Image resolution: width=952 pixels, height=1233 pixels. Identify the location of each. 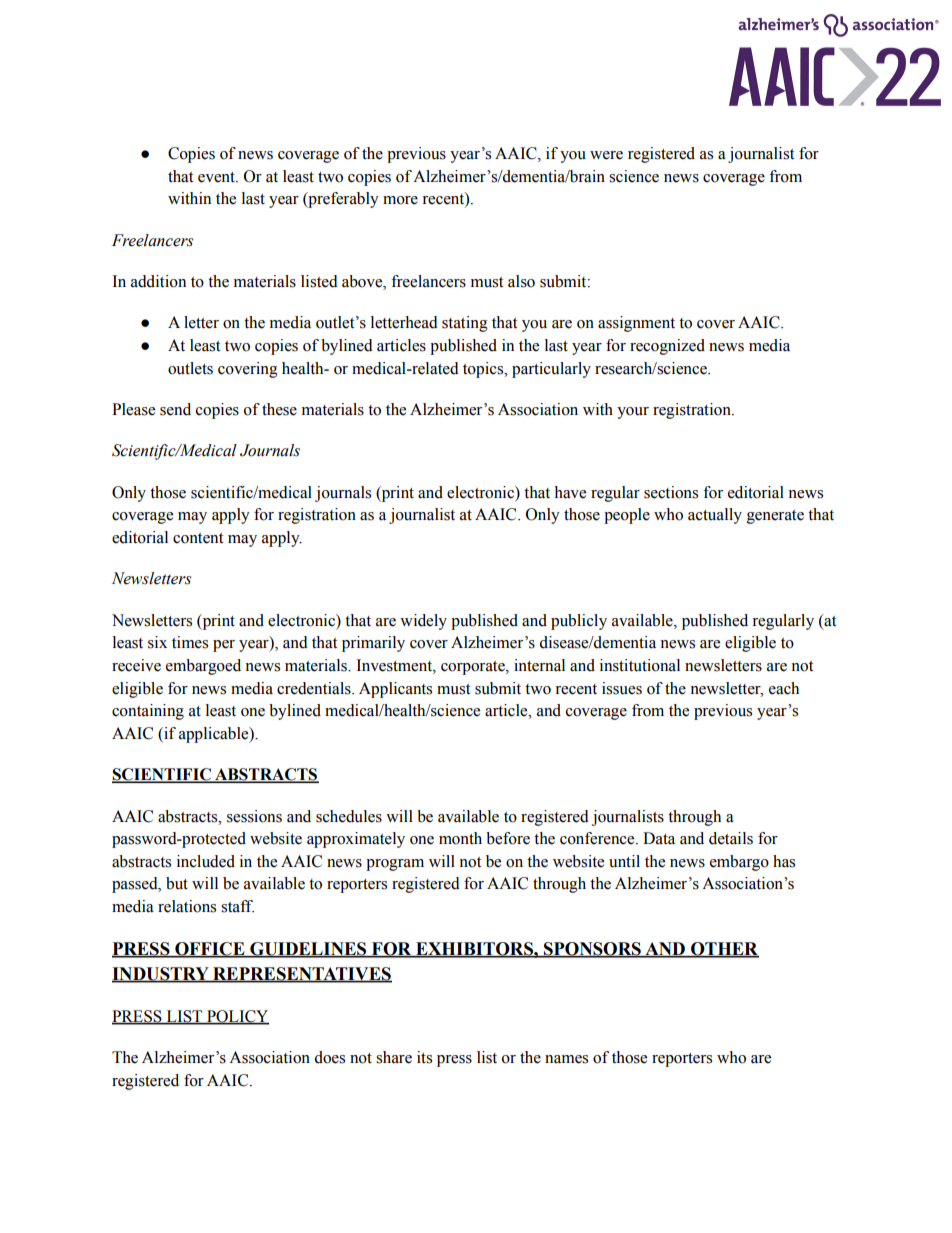
(784, 688).
